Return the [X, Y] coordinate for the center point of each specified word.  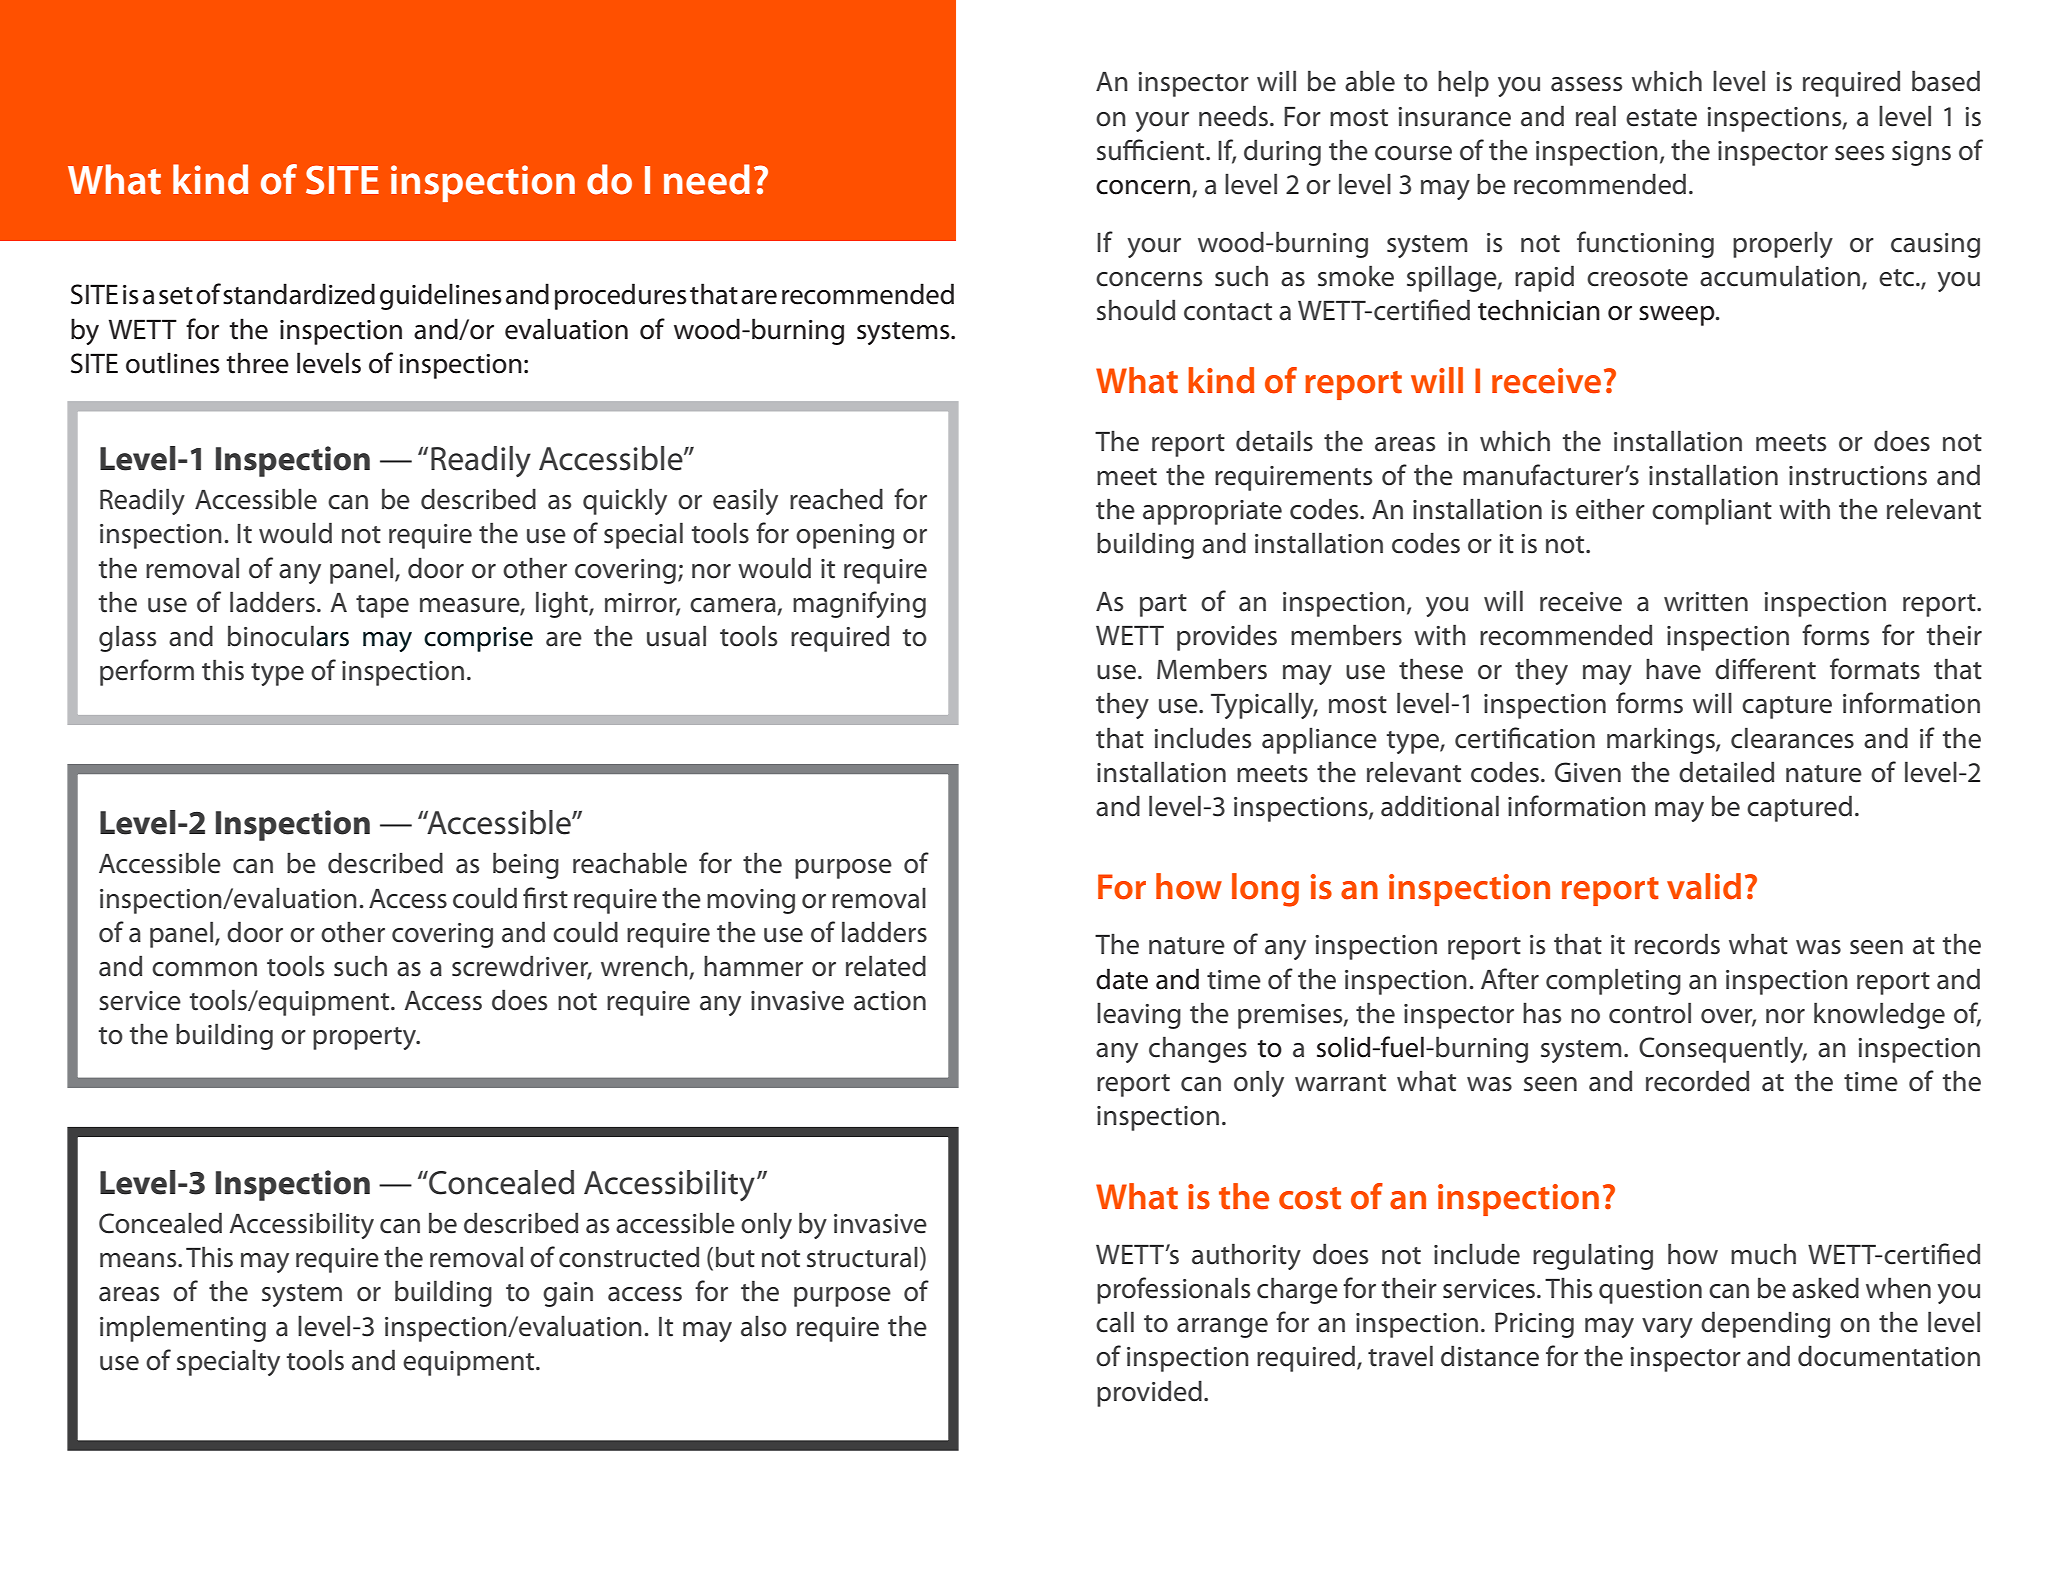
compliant [1712, 511]
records [1677, 944]
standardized [299, 294]
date [1122, 979]
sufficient [1152, 150]
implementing [183, 1328]
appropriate [1212, 512]
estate [1661, 118]
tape [382, 606]
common [204, 969]
